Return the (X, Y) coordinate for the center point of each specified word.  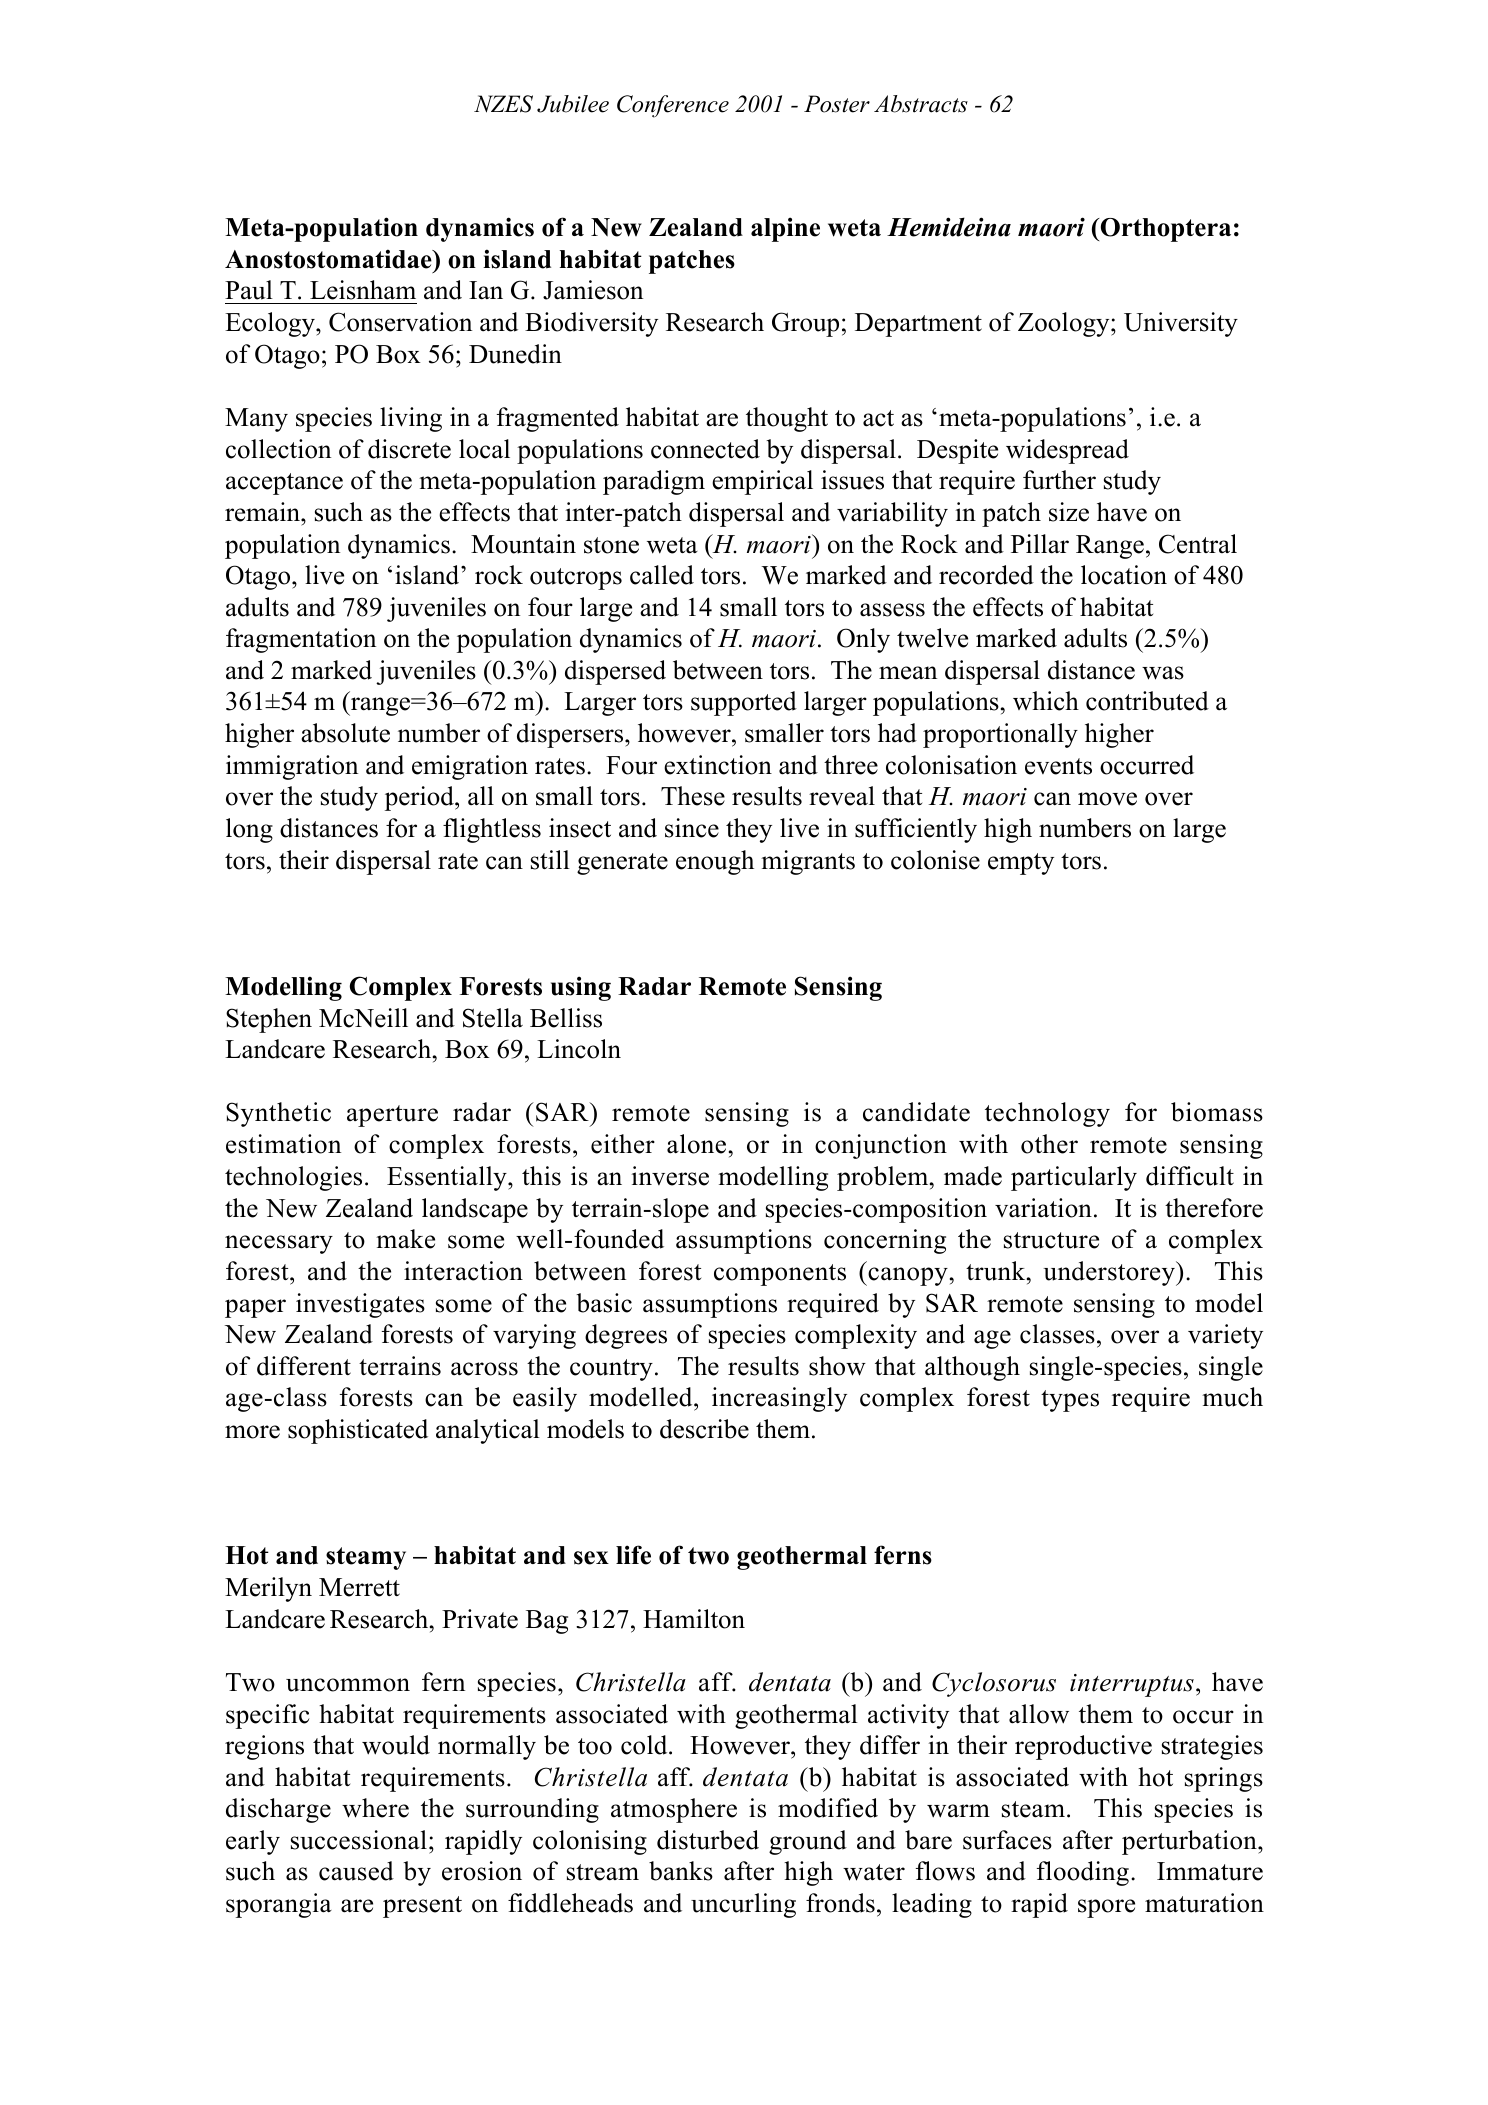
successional (359, 1840)
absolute (345, 733)
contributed (1147, 701)
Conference (673, 106)
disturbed (708, 1840)
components (780, 1275)
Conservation (400, 322)
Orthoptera (1164, 230)
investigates (360, 1305)
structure (1051, 1240)
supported (744, 703)
